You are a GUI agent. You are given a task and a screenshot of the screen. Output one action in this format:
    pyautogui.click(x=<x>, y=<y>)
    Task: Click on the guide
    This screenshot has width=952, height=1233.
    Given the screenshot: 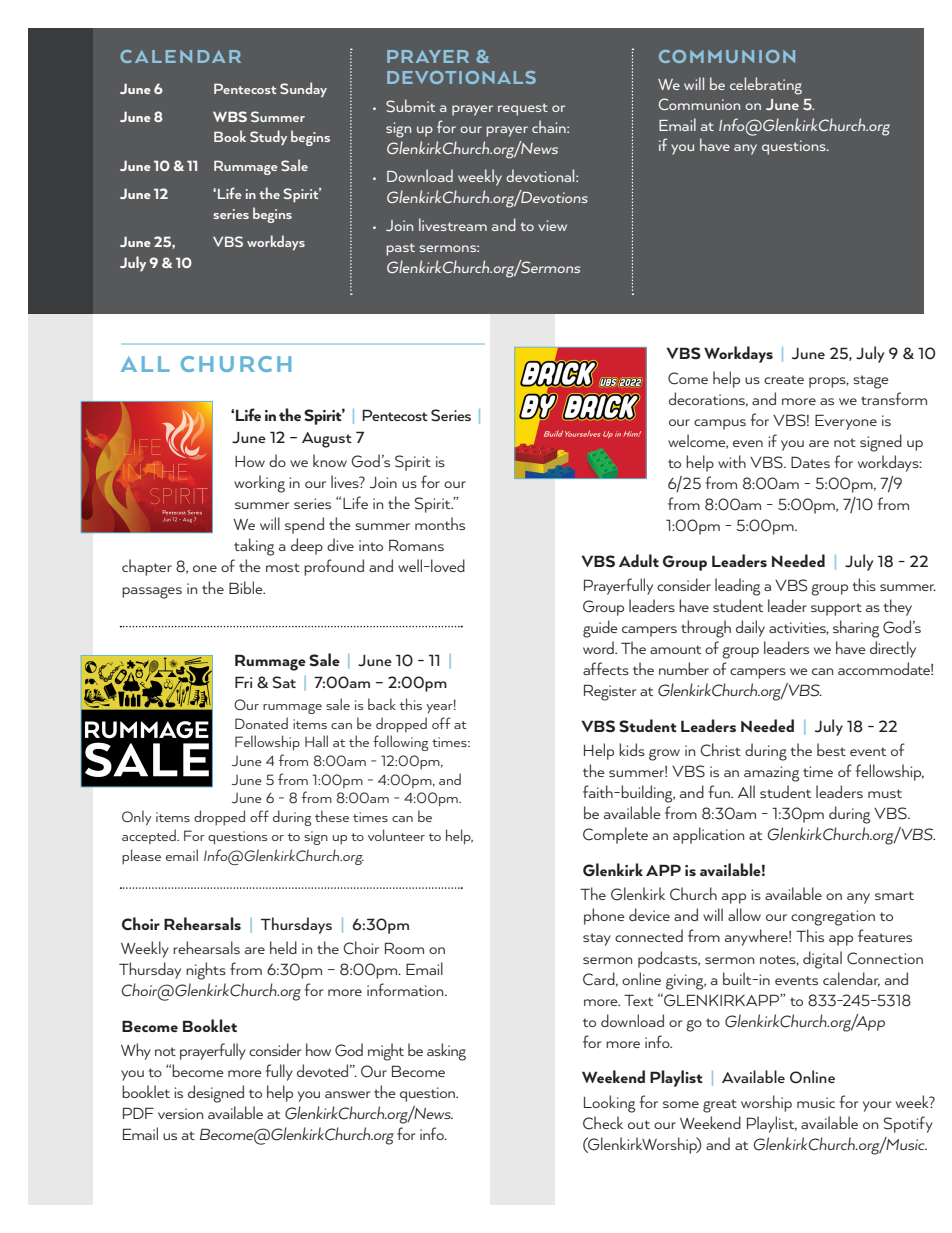 What is the action you would take?
    pyautogui.click(x=600, y=629)
